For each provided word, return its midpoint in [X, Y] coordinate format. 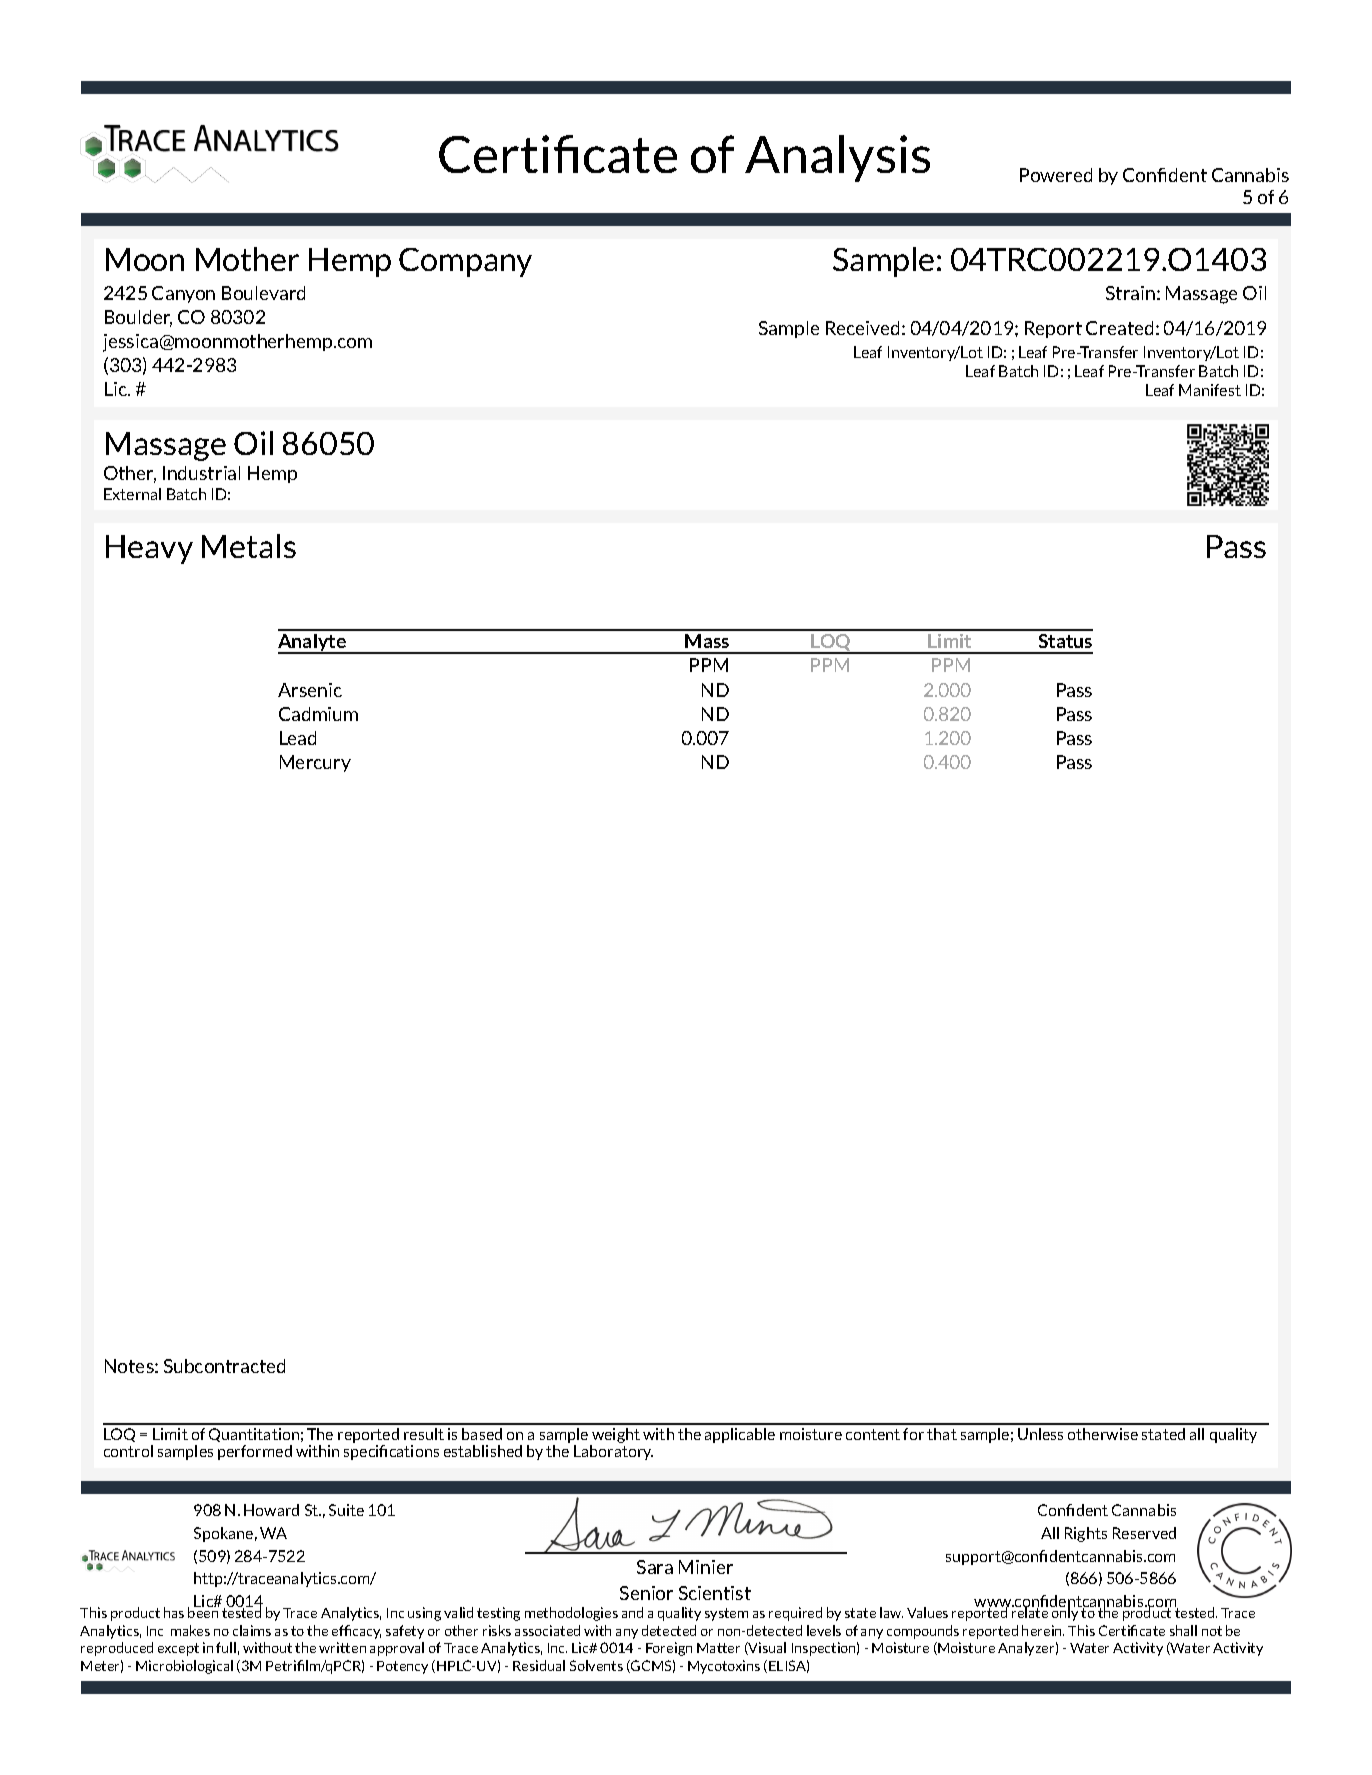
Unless [1040, 1434]
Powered [1056, 175]
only [1065, 1613]
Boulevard [263, 293]
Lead [298, 738]
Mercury [315, 763]
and [632, 1612]
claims [252, 1630]
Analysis [837, 158]
